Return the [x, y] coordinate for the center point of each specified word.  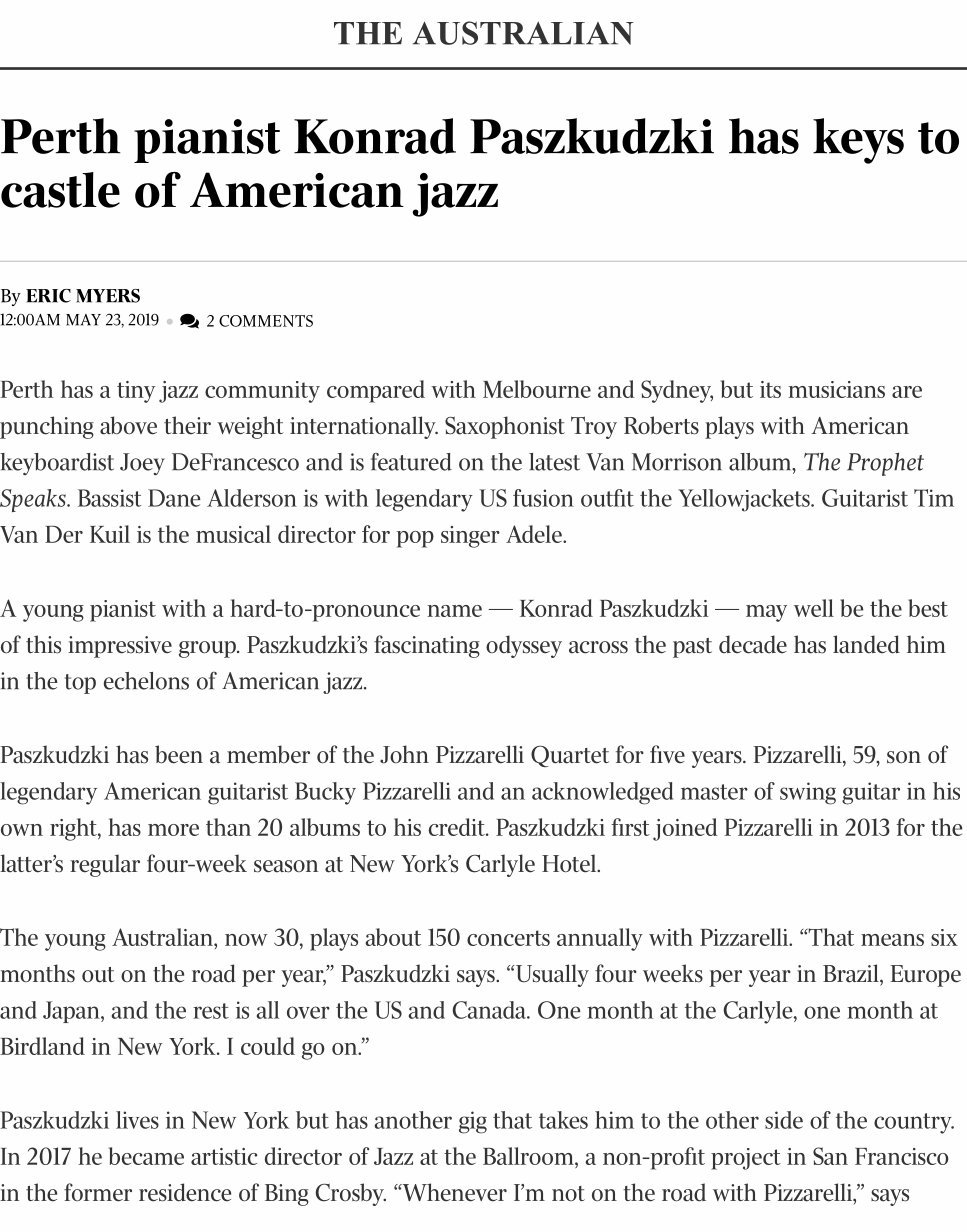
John [404, 754]
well [814, 608]
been [179, 754]
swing [808, 793]
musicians [836, 389]
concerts [508, 938]
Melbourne [537, 389]
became [146, 1156]
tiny [136, 392]
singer [470, 537]
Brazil [852, 973]
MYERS [108, 296]
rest [211, 1011]
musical [233, 534]
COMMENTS [266, 321]
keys [858, 141]
